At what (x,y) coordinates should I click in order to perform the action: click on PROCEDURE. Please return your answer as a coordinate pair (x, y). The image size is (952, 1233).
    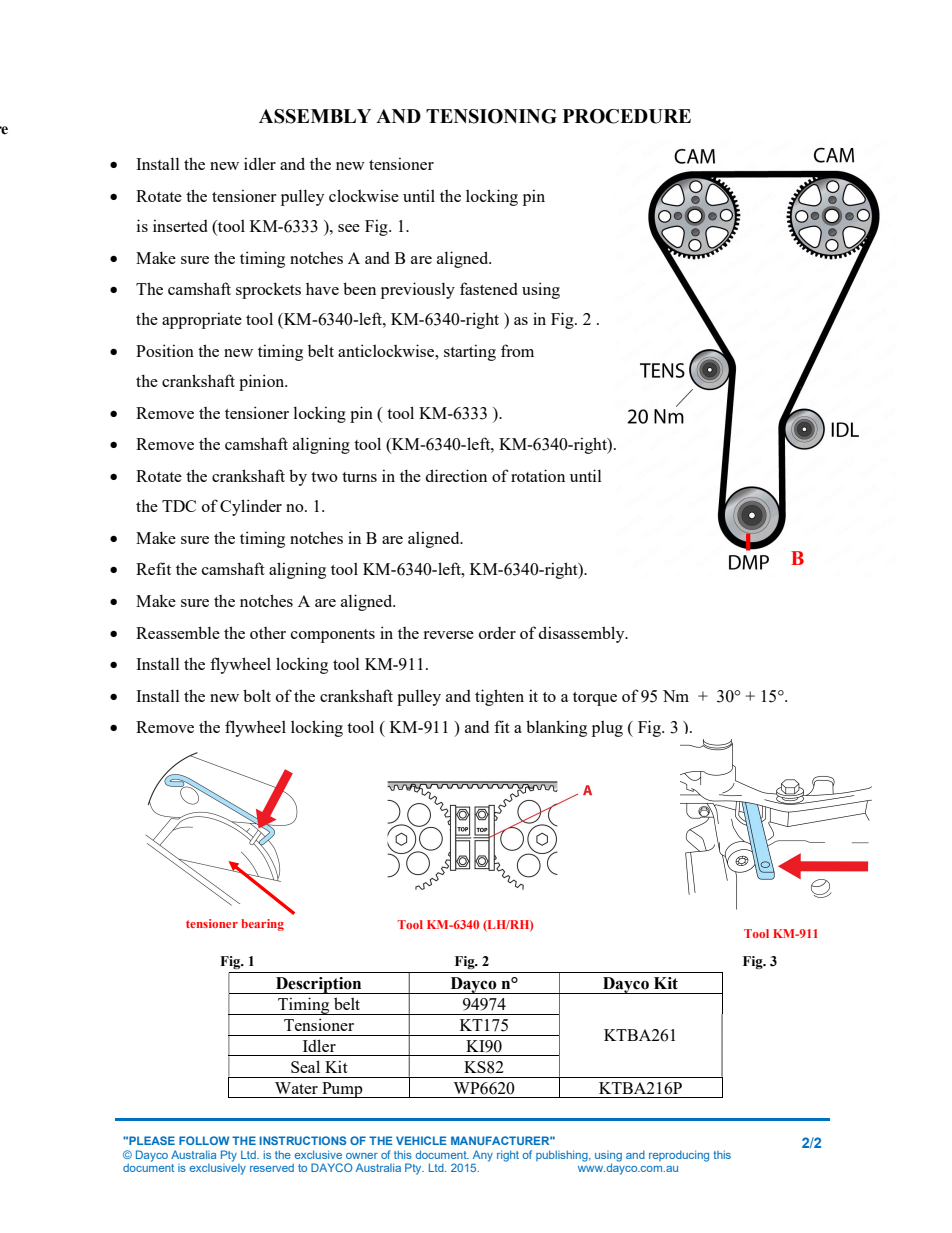
    Looking at the image, I should click on (626, 116).
